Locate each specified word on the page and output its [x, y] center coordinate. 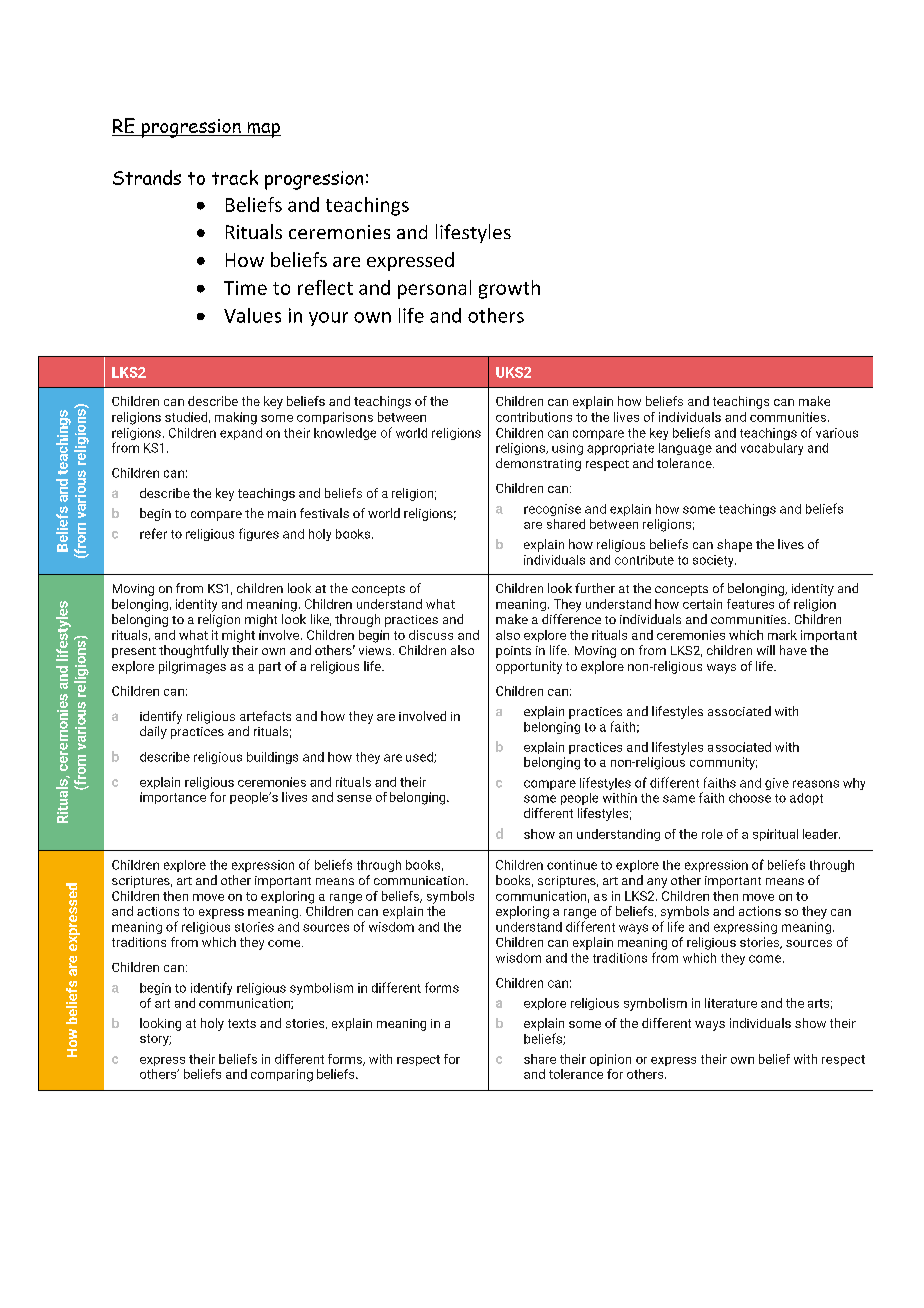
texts [242, 1023]
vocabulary [772, 449]
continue [572, 865]
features [750, 604]
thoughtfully [194, 651]
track [235, 177]
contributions [534, 417]
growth [509, 289]
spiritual [775, 835]
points [513, 652]
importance [173, 798]
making [236, 418]
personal [434, 289]
